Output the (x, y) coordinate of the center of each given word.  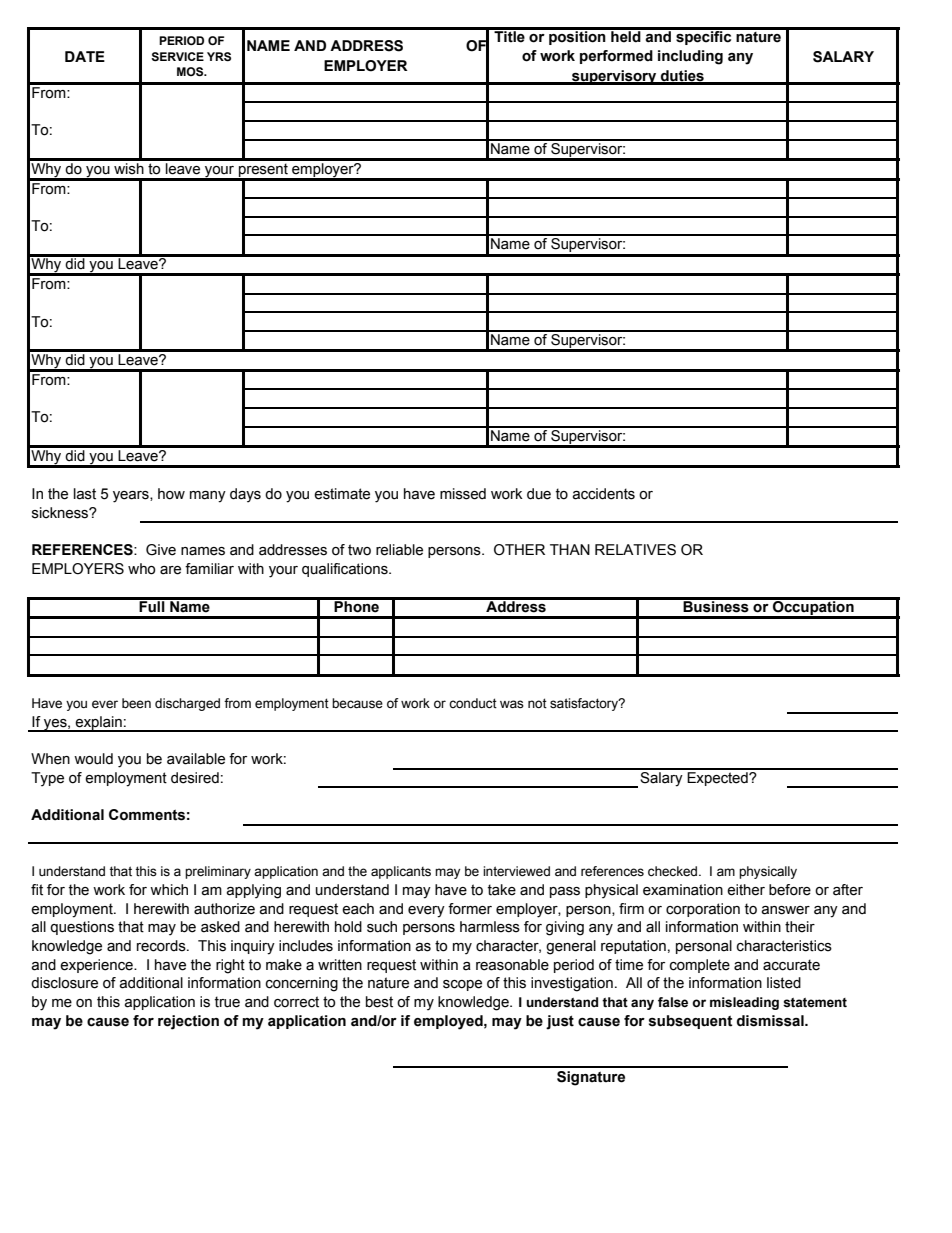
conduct (473, 703)
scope (462, 985)
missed (463, 494)
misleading (744, 1003)
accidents (604, 494)
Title (509, 35)
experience (97, 966)
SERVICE (177, 57)
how (171, 494)
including (690, 57)
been (136, 703)
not (537, 703)
